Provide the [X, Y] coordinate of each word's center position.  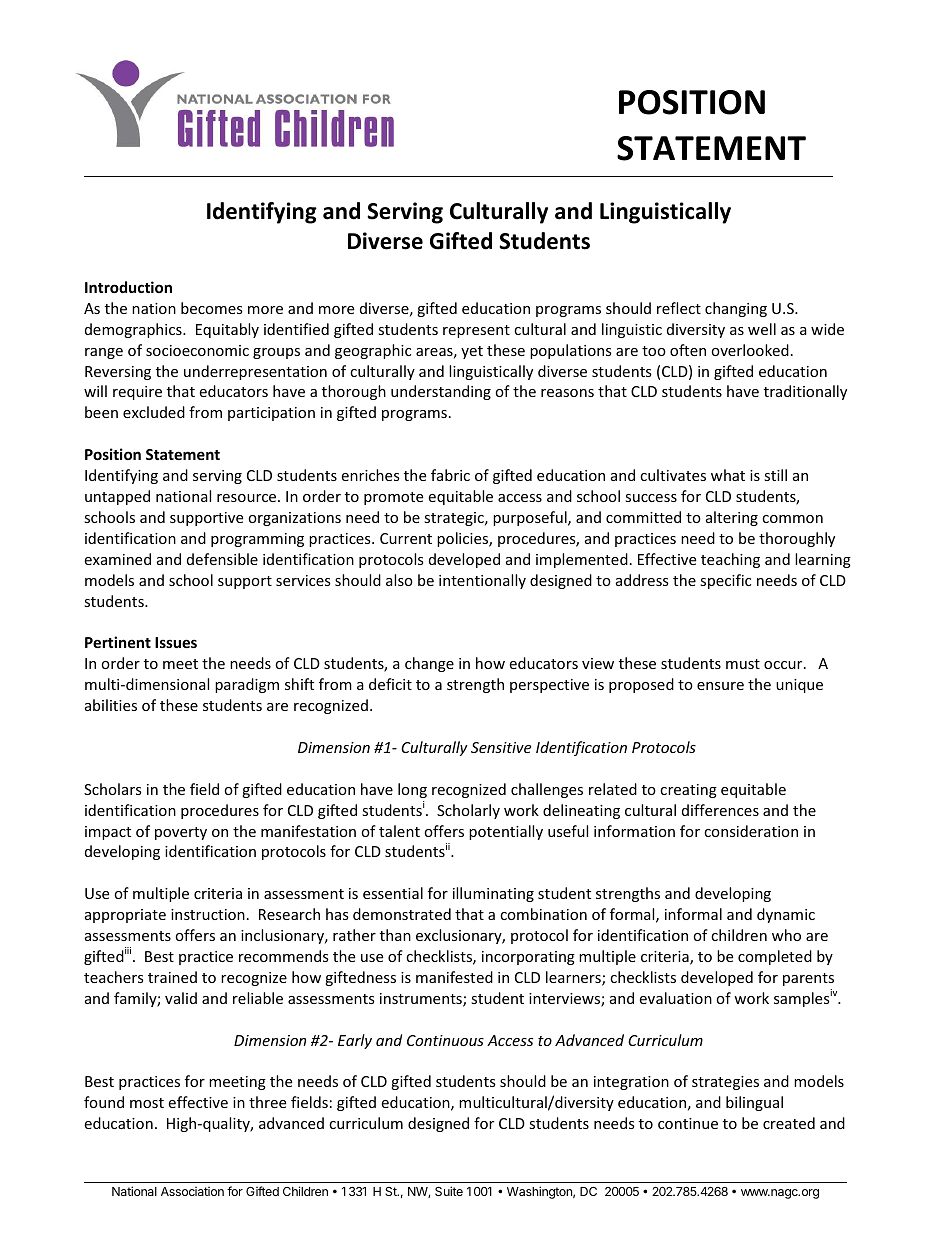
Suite [449, 1191]
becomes [212, 308]
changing [736, 309]
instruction [208, 914]
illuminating [493, 894]
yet [472, 352]
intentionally [482, 581]
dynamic [786, 915]
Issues [176, 642]
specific [725, 581]
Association [192, 1191]
